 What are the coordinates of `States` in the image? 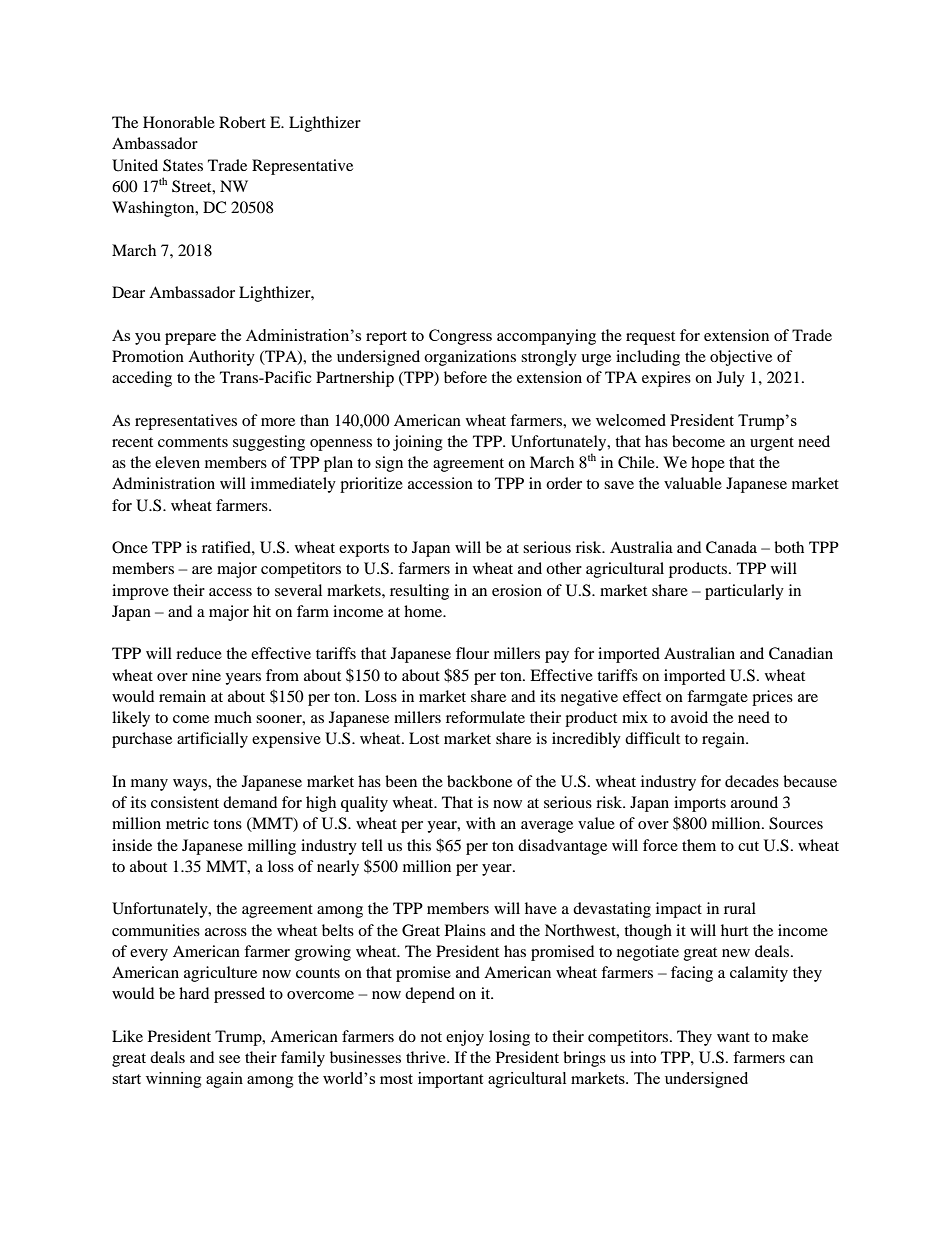 It's located at (183, 165).
